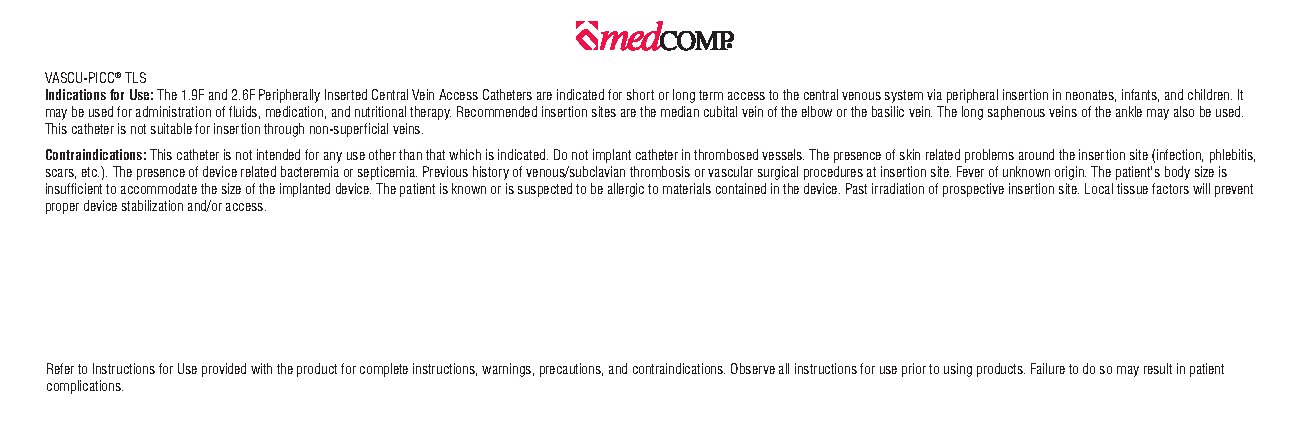 The height and width of the screenshot is (437, 1310). What do you see at coordinates (640, 94) in the screenshot?
I see `short` at bounding box center [640, 94].
